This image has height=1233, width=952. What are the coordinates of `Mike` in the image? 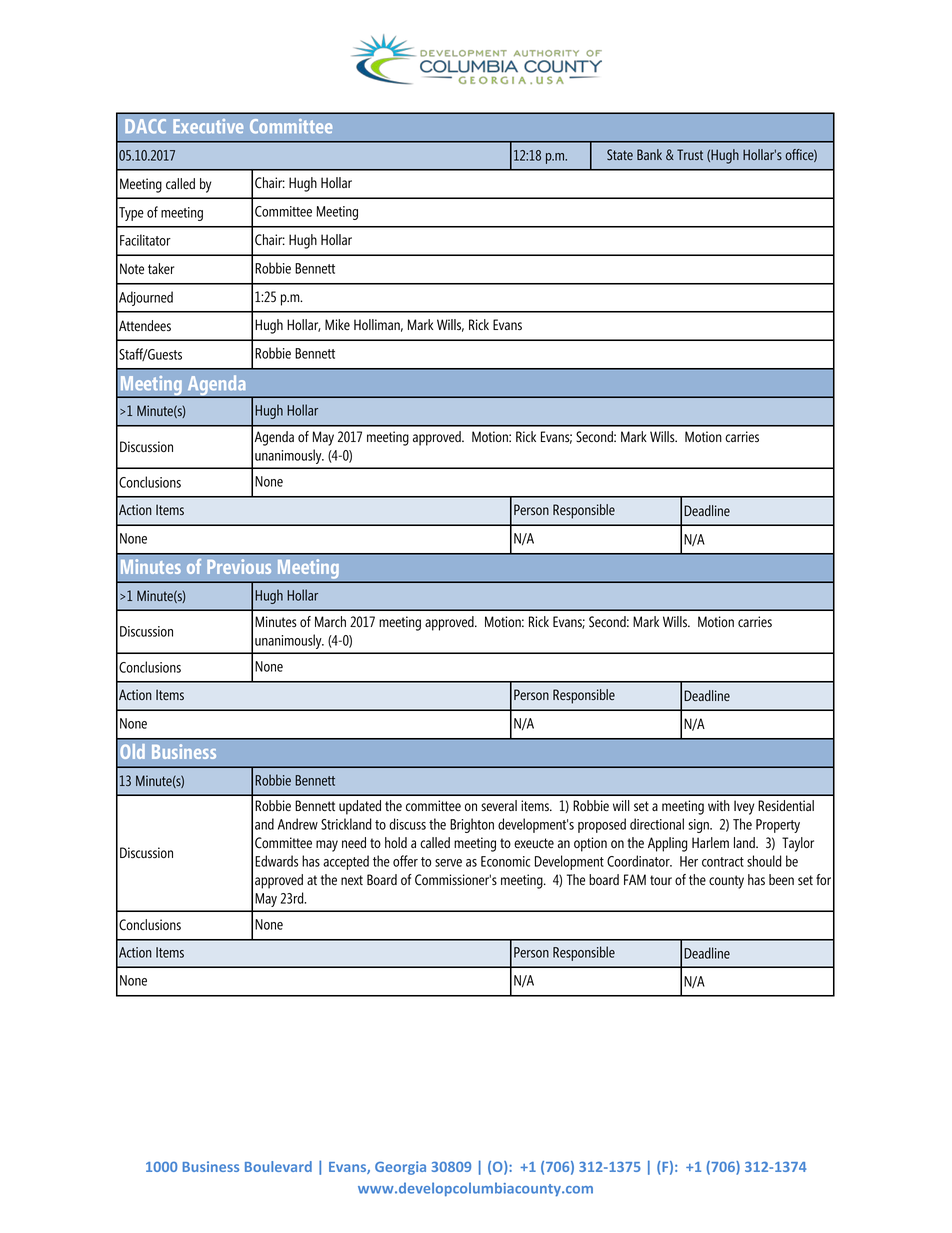 It's located at (337, 324).
